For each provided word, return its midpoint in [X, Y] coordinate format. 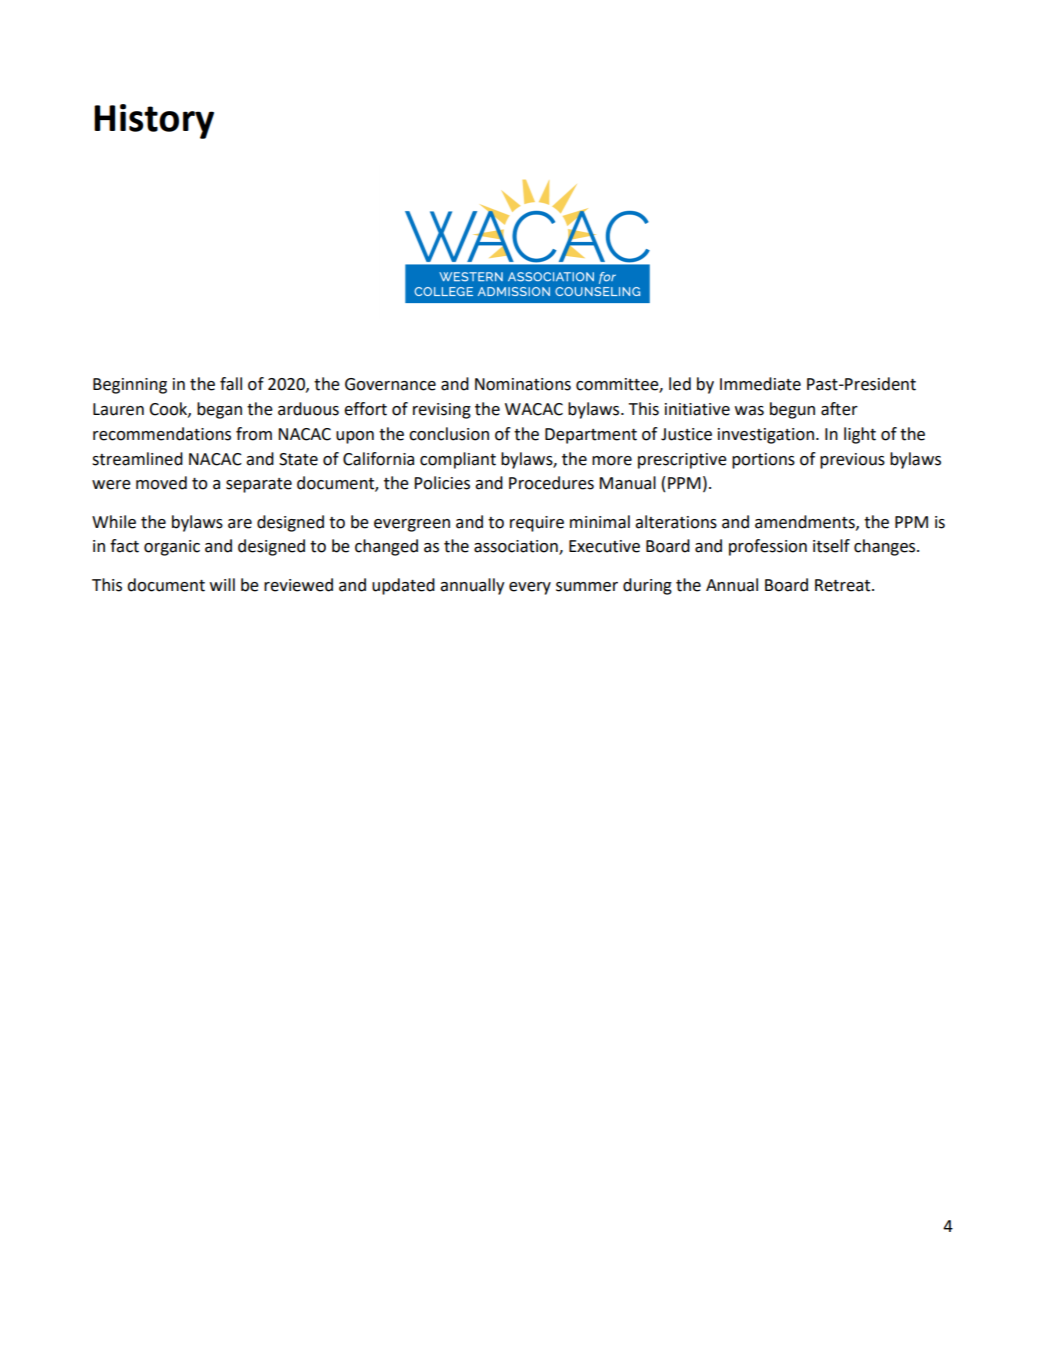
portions [763, 461]
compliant [458, 460]
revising [442, 411]
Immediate [760, 384]
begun [792, 410]
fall [231, 384]
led [680, 384]
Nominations [523, 384]
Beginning [130, 386]
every [530, 588]
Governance [390, 384]
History [154, 121]
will [222, 584]
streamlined [137, 459]
